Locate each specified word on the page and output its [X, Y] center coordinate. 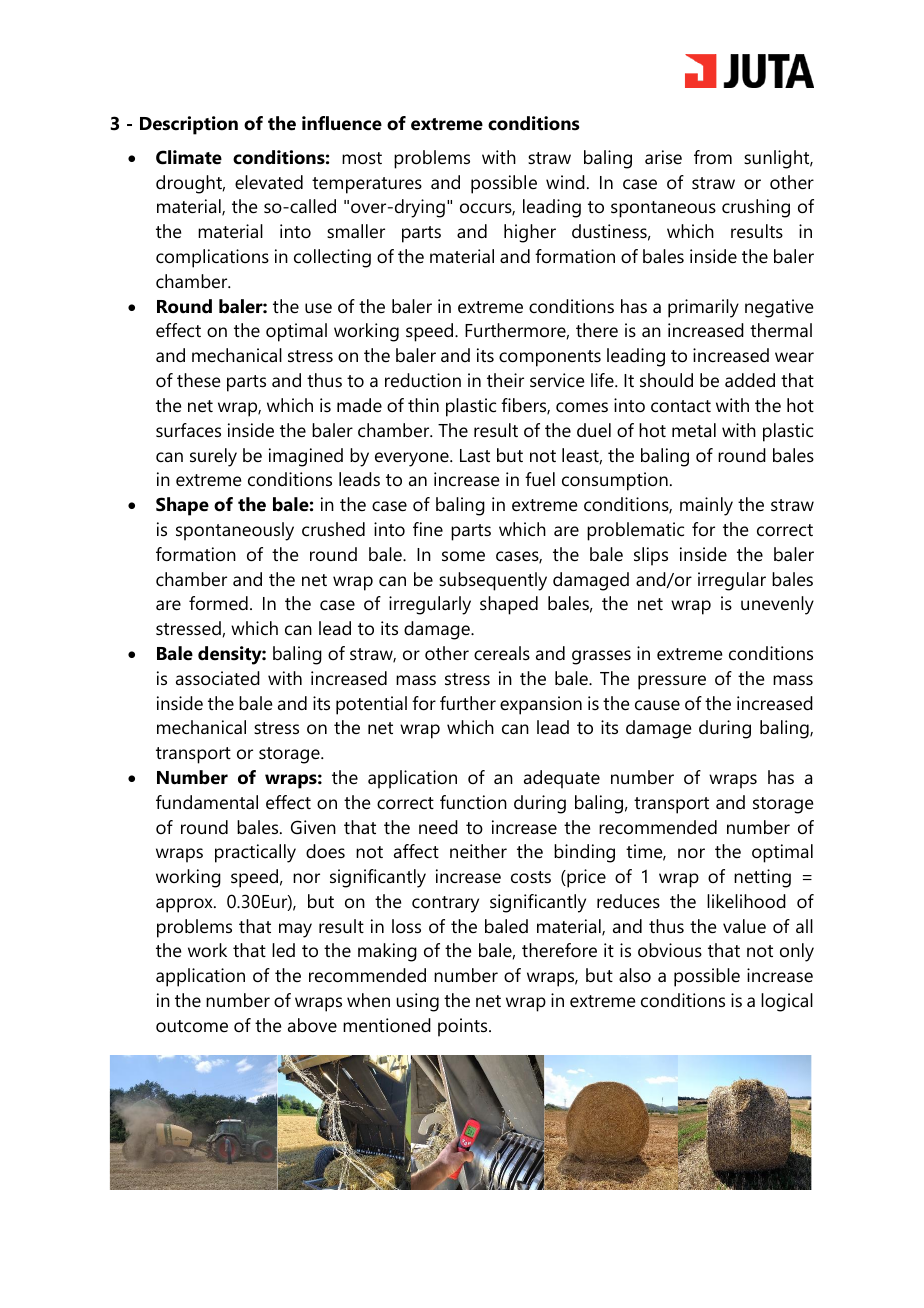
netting [762, 878]
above [312, 1025]
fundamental [207, 802]
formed [218, 603]
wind [565, 182]
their [505, 380]
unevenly [777, 605]
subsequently [493, 581]
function [473, 802]
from [713, 157]
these [198, 380]
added [750, 380]
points [464, 1027]
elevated [269, 182]
